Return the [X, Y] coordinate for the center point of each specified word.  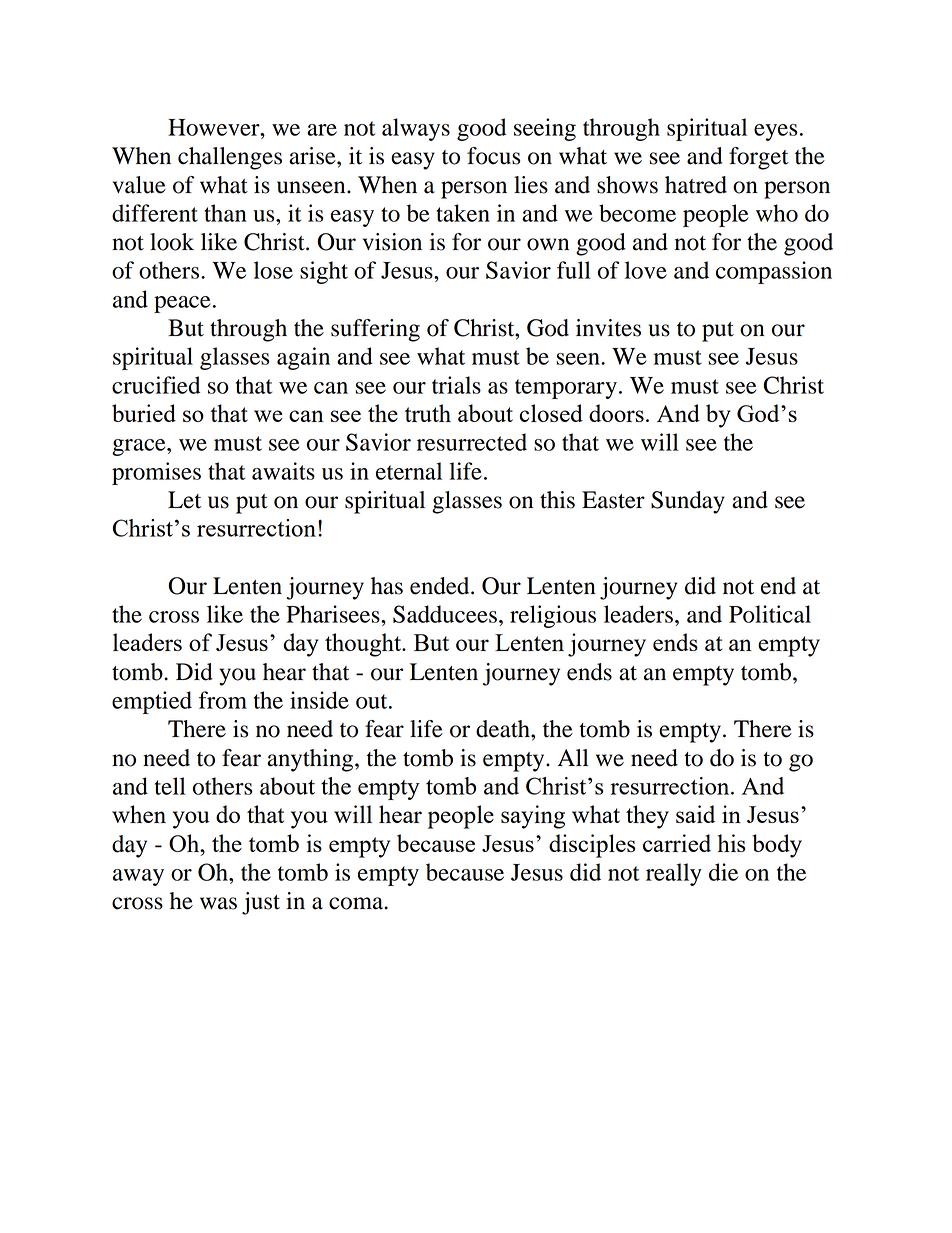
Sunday [688, 502]
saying [533, 817]
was [218, 903]
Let [184, 500]
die [723, 872]
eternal [409, 471]
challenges [230, 158]
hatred [696, 185]
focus [493, 156]
